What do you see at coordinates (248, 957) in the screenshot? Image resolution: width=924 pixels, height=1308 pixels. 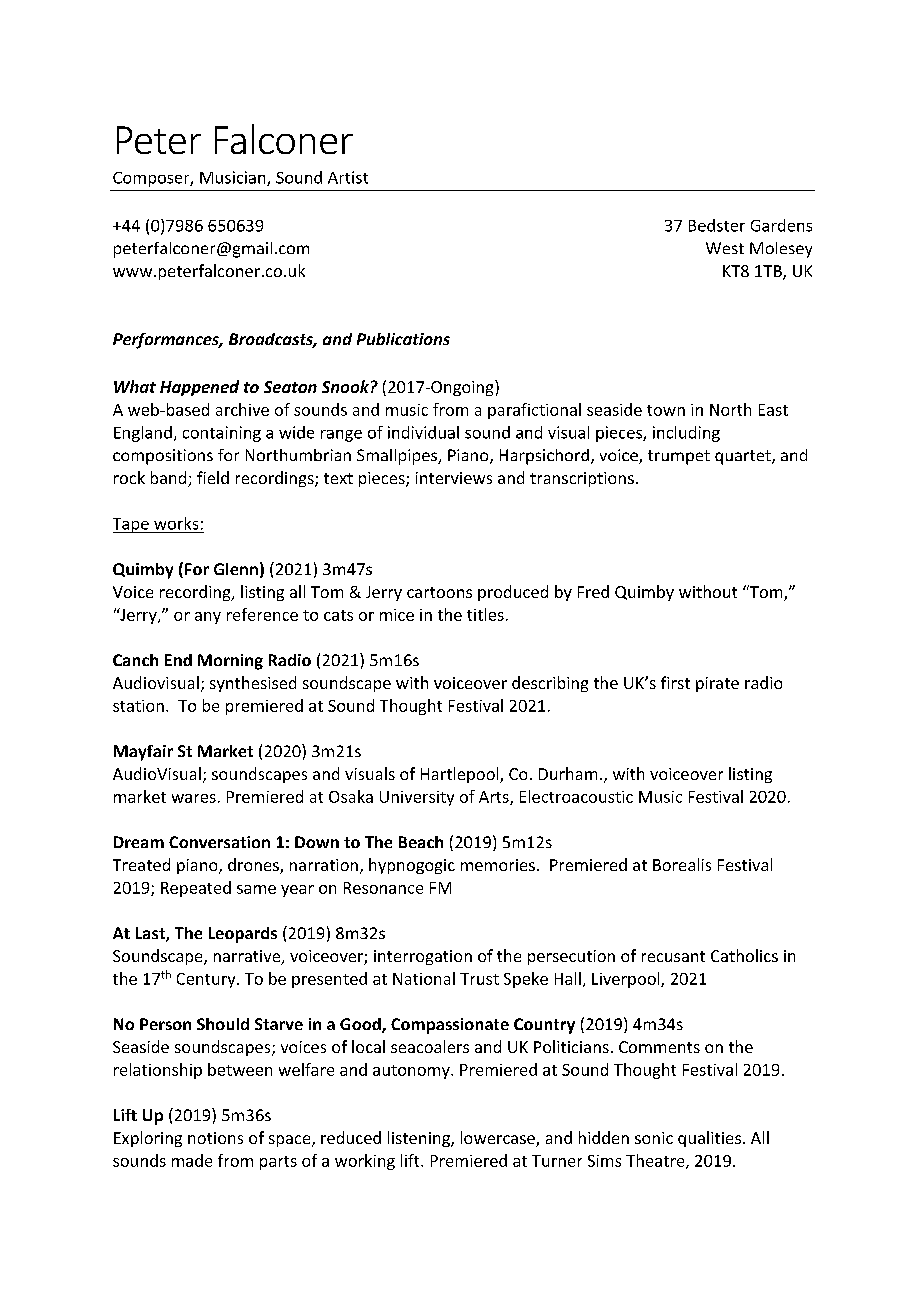 I see `narrative` at bounding box center [248, 957].
